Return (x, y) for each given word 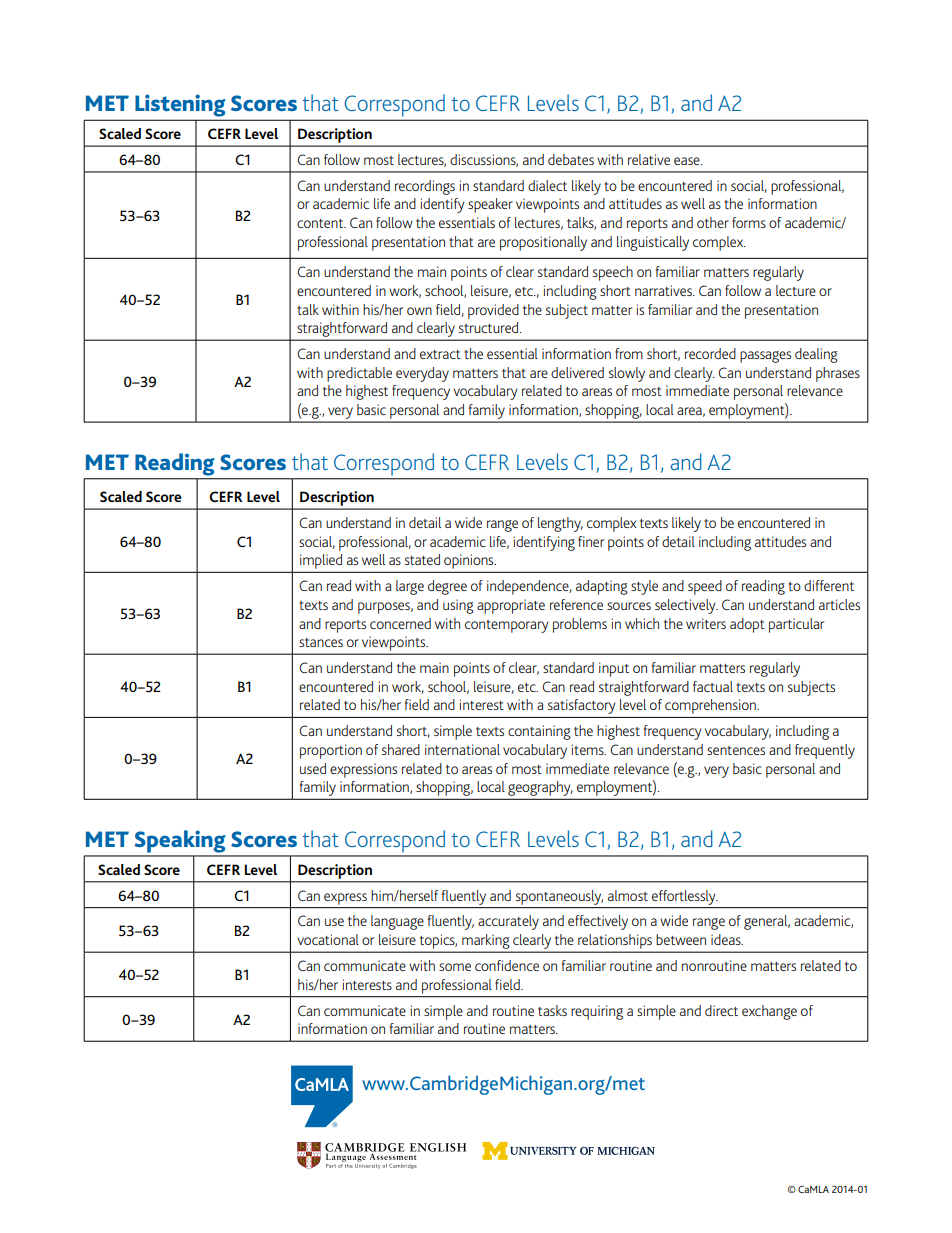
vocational (328, 939)
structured (490, 327)
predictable (359, 374)
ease (688, 161)
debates (571, 159)
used (313, 768)
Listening (180, 106)
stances (321, 642)
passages (765, 357)
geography (540, 788)
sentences (736, 750)
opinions (470, 561)
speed (705, 587)
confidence (507, 965)
